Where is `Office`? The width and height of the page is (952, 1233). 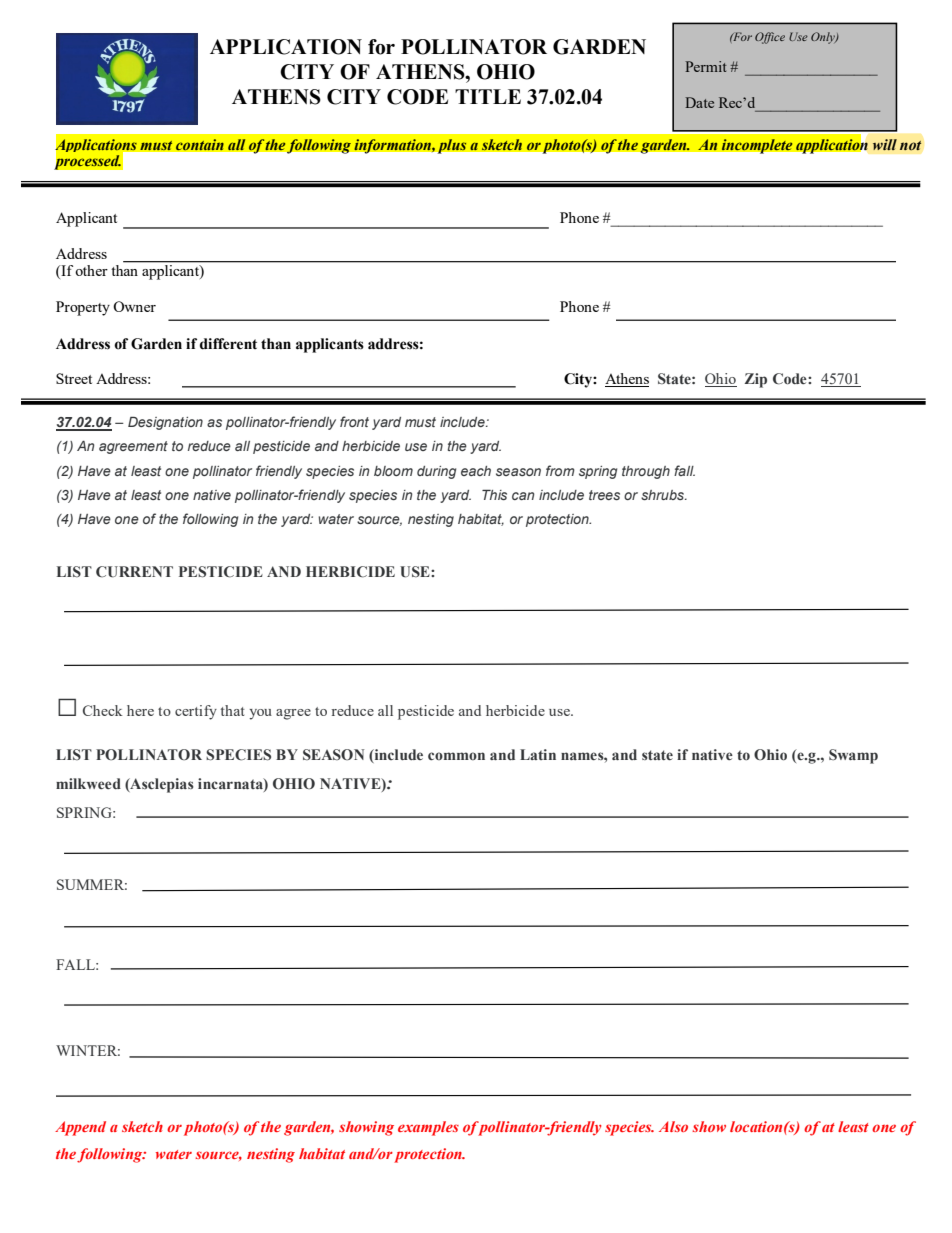
Office is located at coordinates (770, 38).
